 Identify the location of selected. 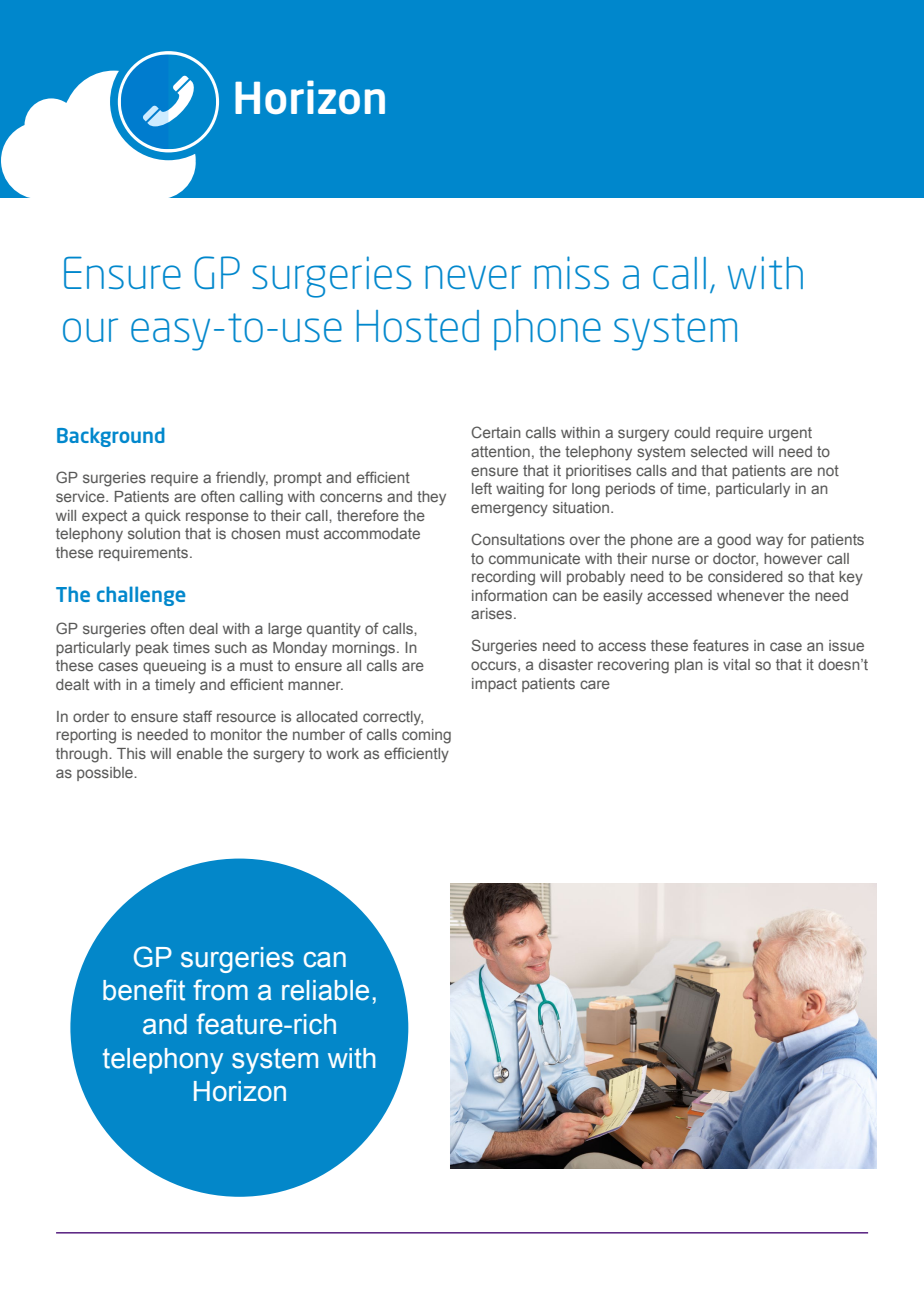
(719, 451).
